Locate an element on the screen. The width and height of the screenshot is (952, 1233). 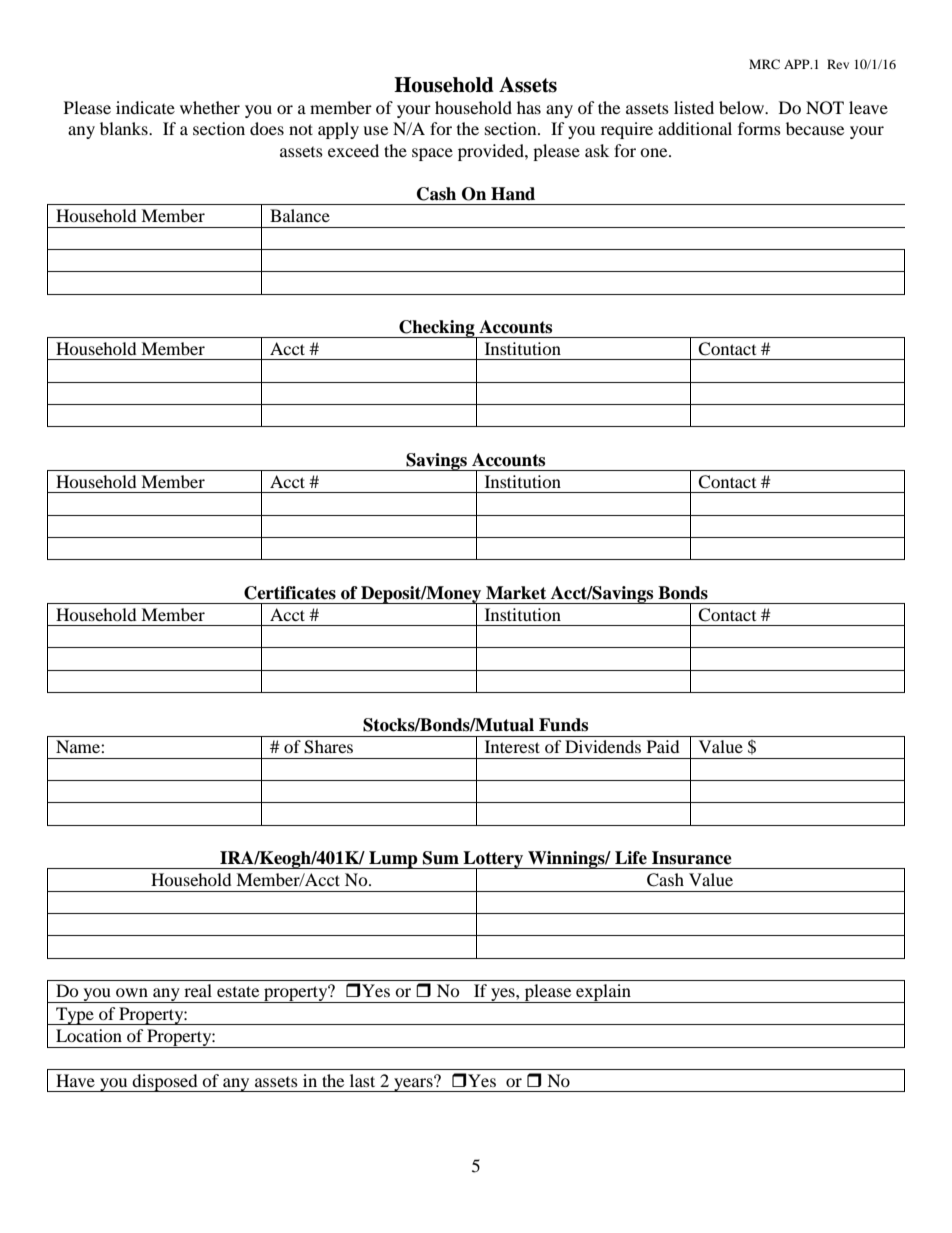
Insurance is located at coordinates (692, 858).
